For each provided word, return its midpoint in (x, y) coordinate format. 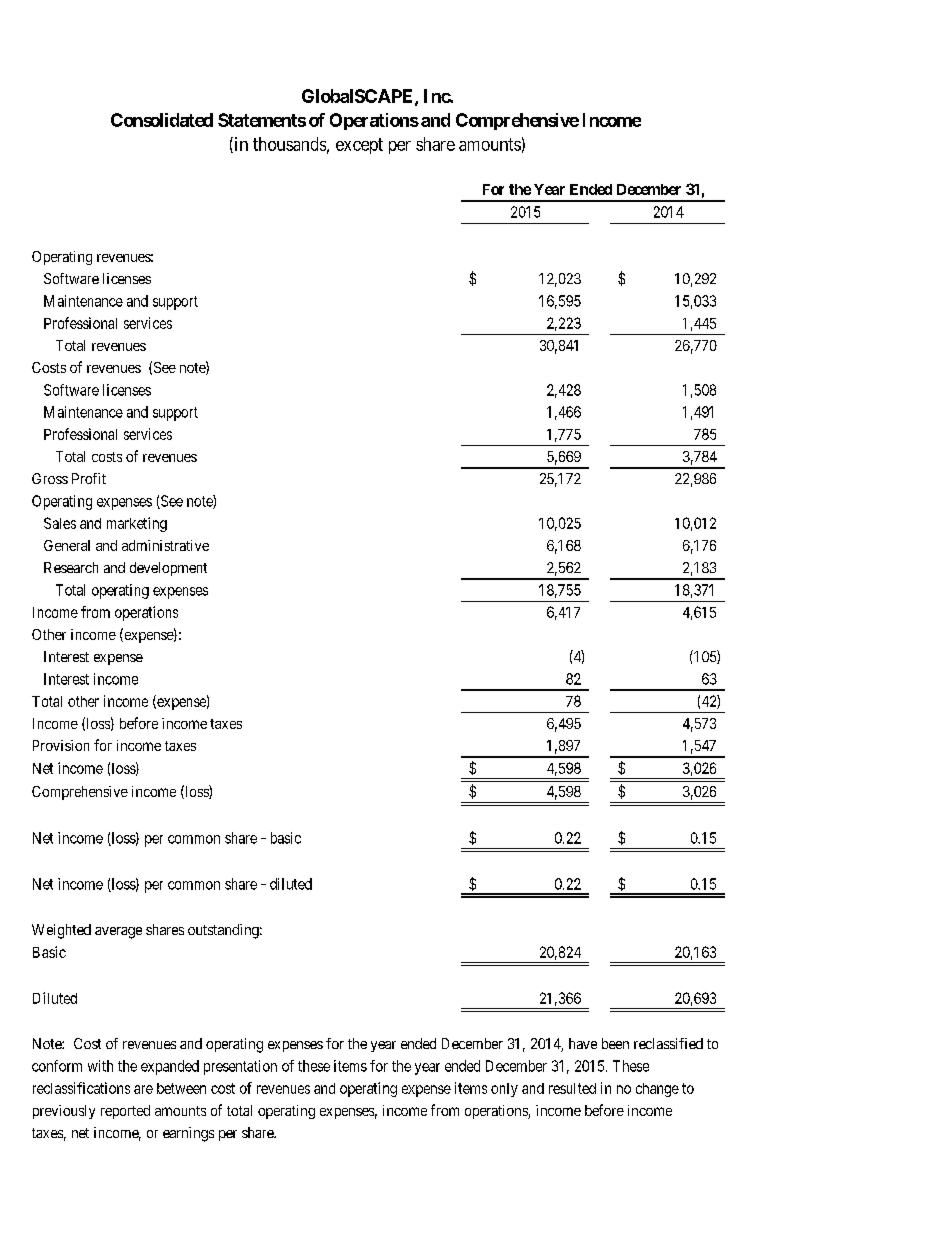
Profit (89, 478)
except (359, 146)
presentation (240, 1067)
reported (125, 1112)
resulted (572, 1088)
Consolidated (162, 120)
